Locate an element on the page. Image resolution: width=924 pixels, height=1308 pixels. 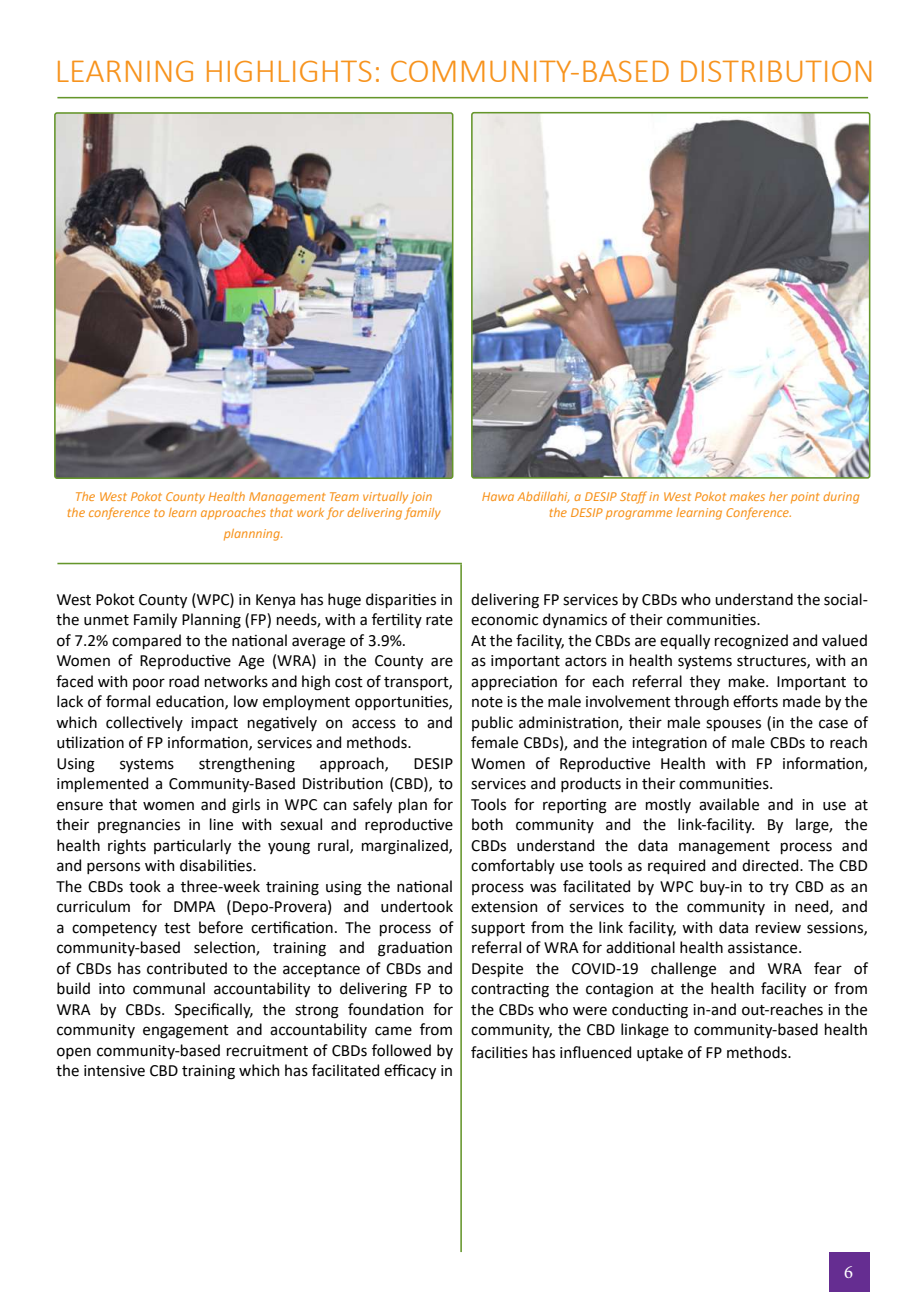
efforts is located at coordinates (755, 701).
